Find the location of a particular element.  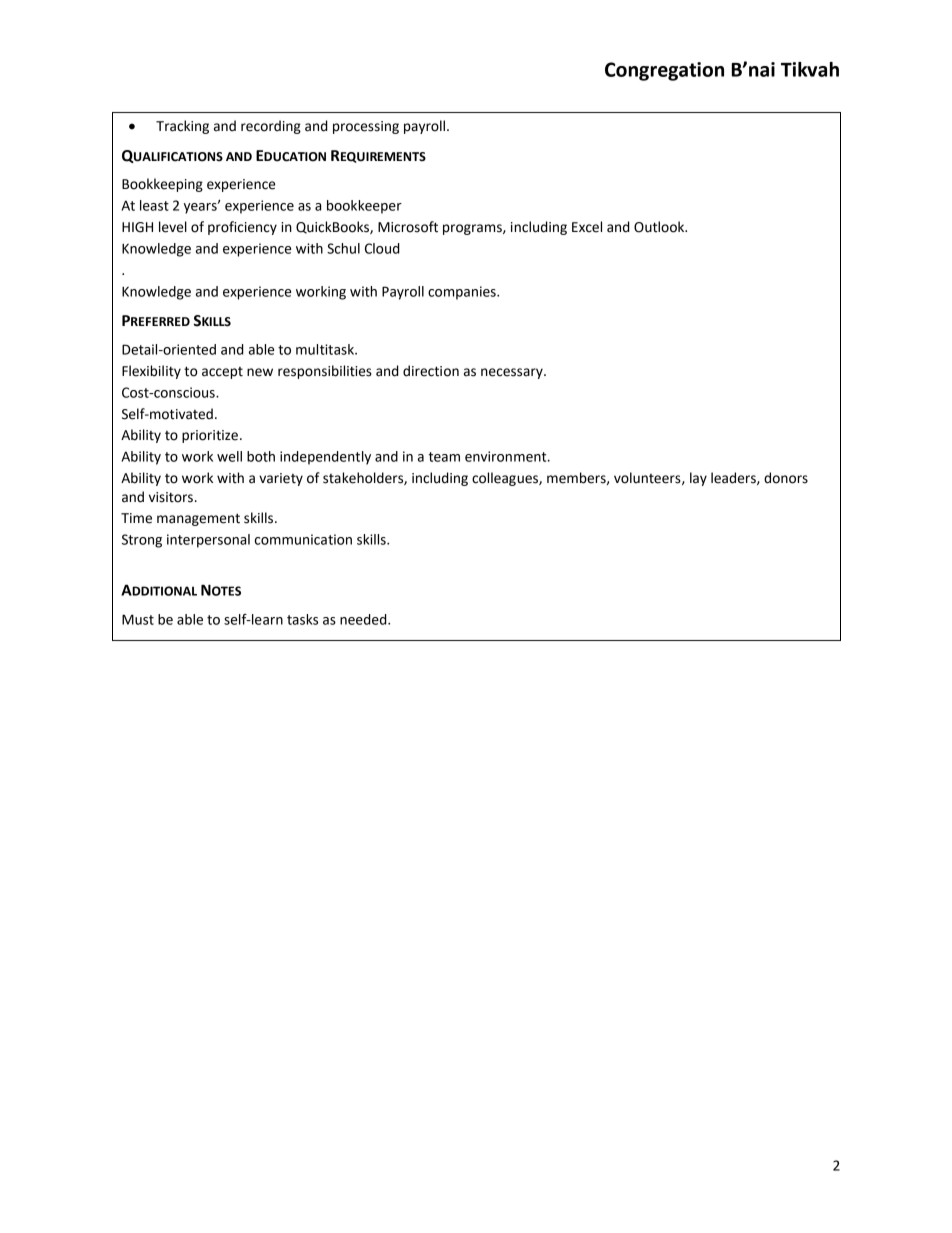

team is located at coordinates (444, 457).
